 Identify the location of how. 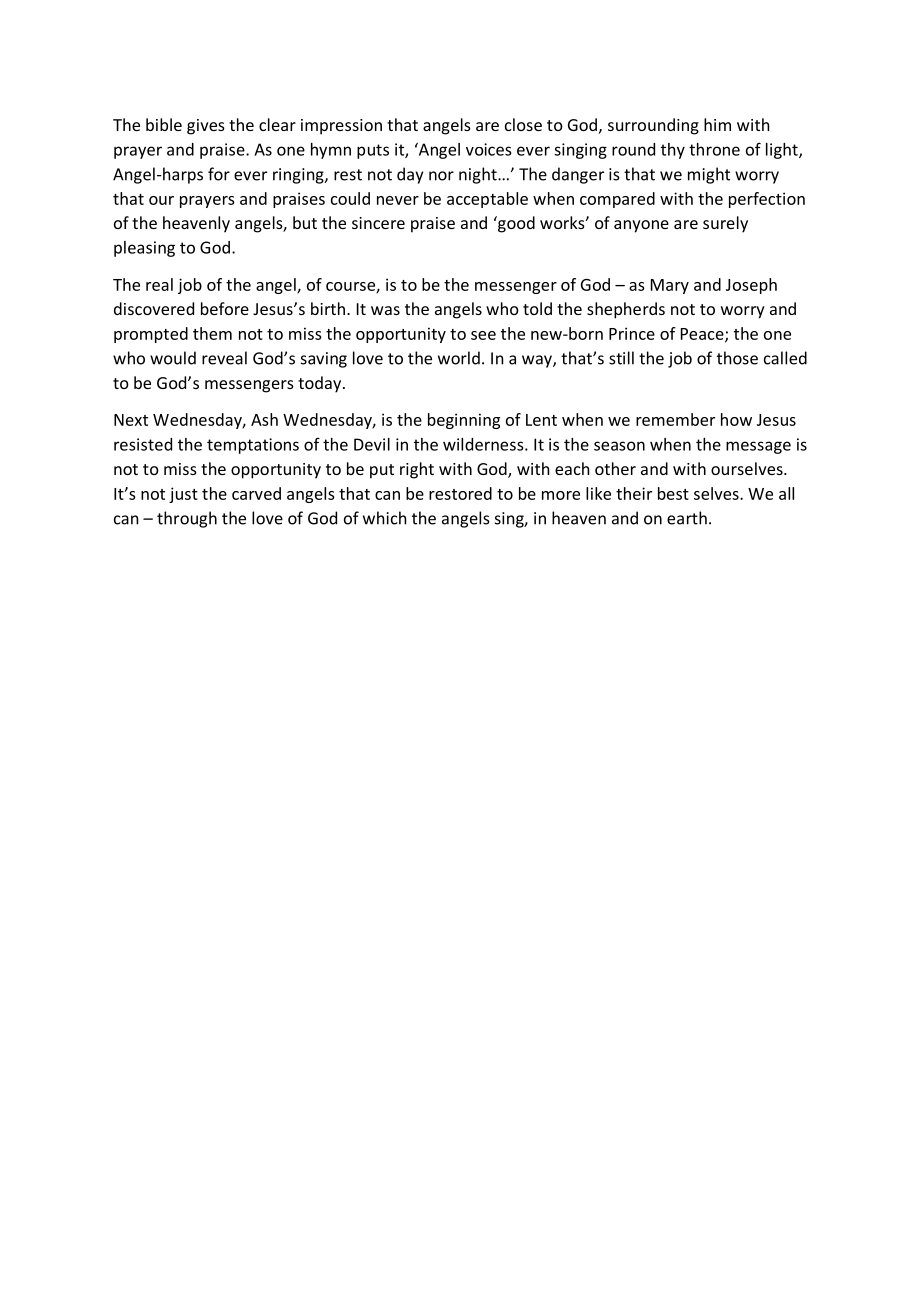
(736, 419).
